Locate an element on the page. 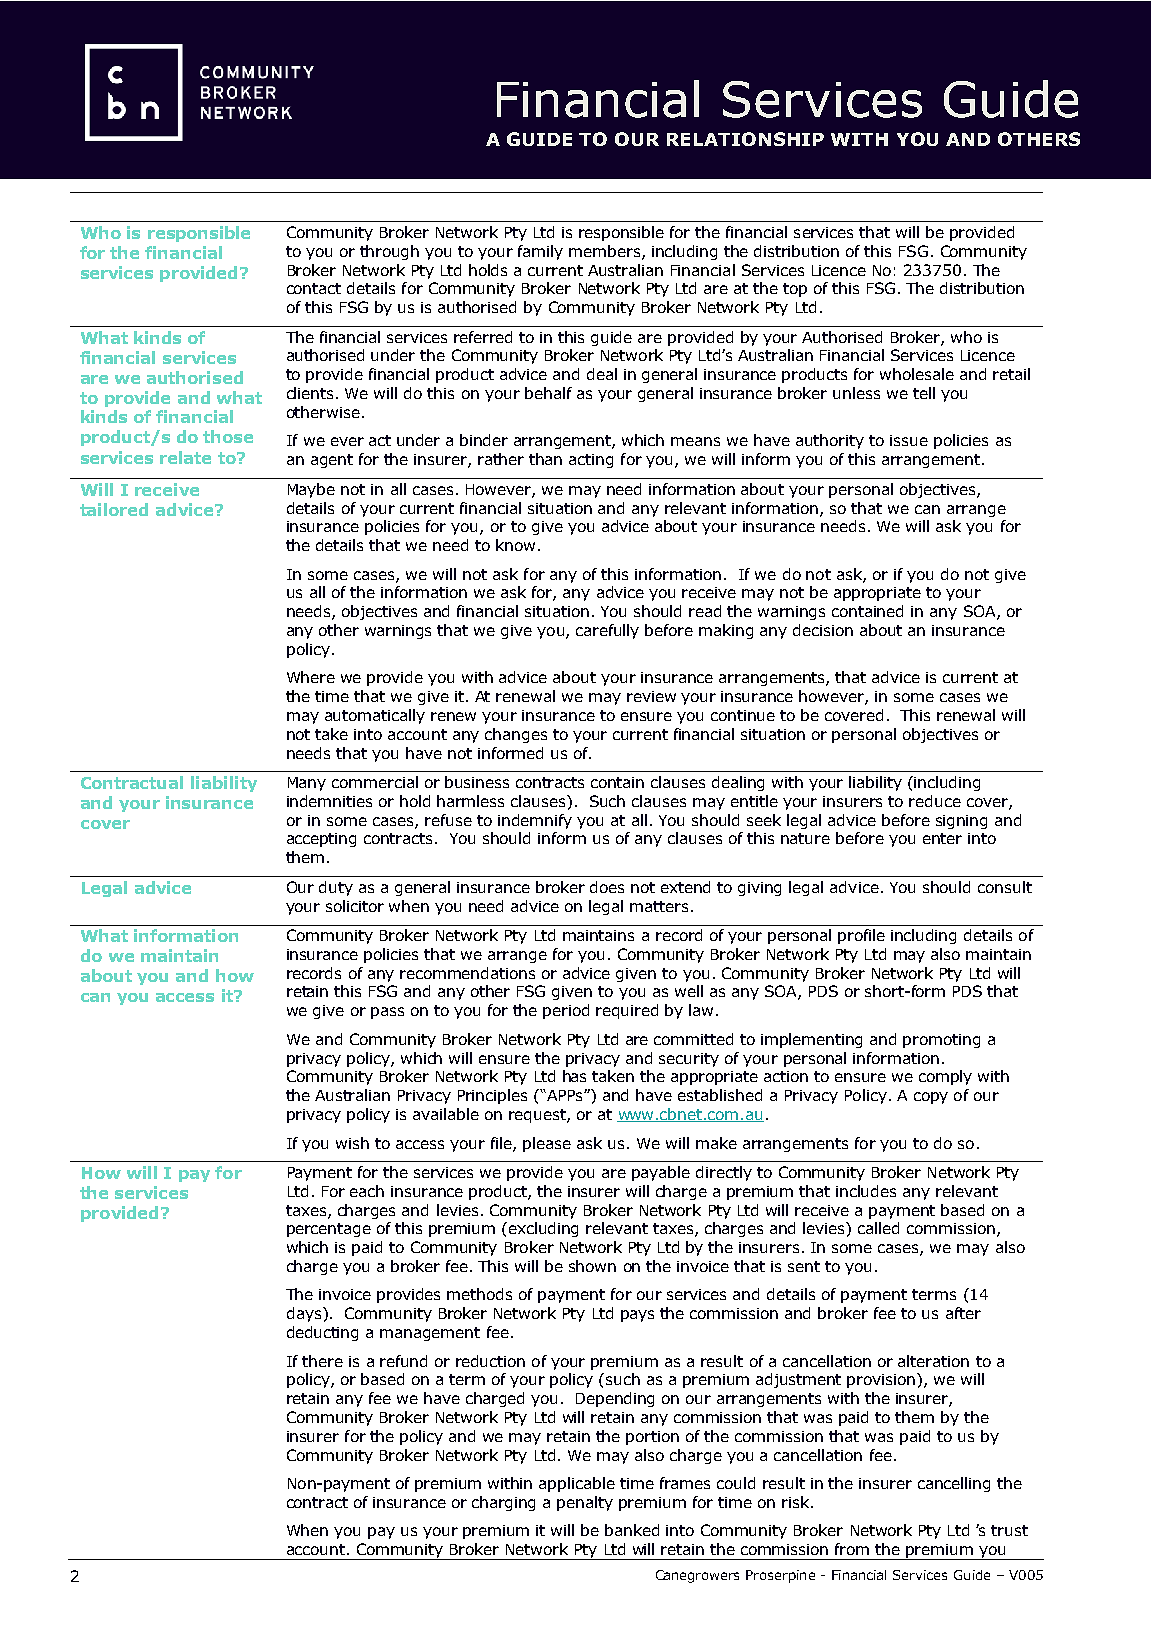  family is located at coordinates (540, 252).
